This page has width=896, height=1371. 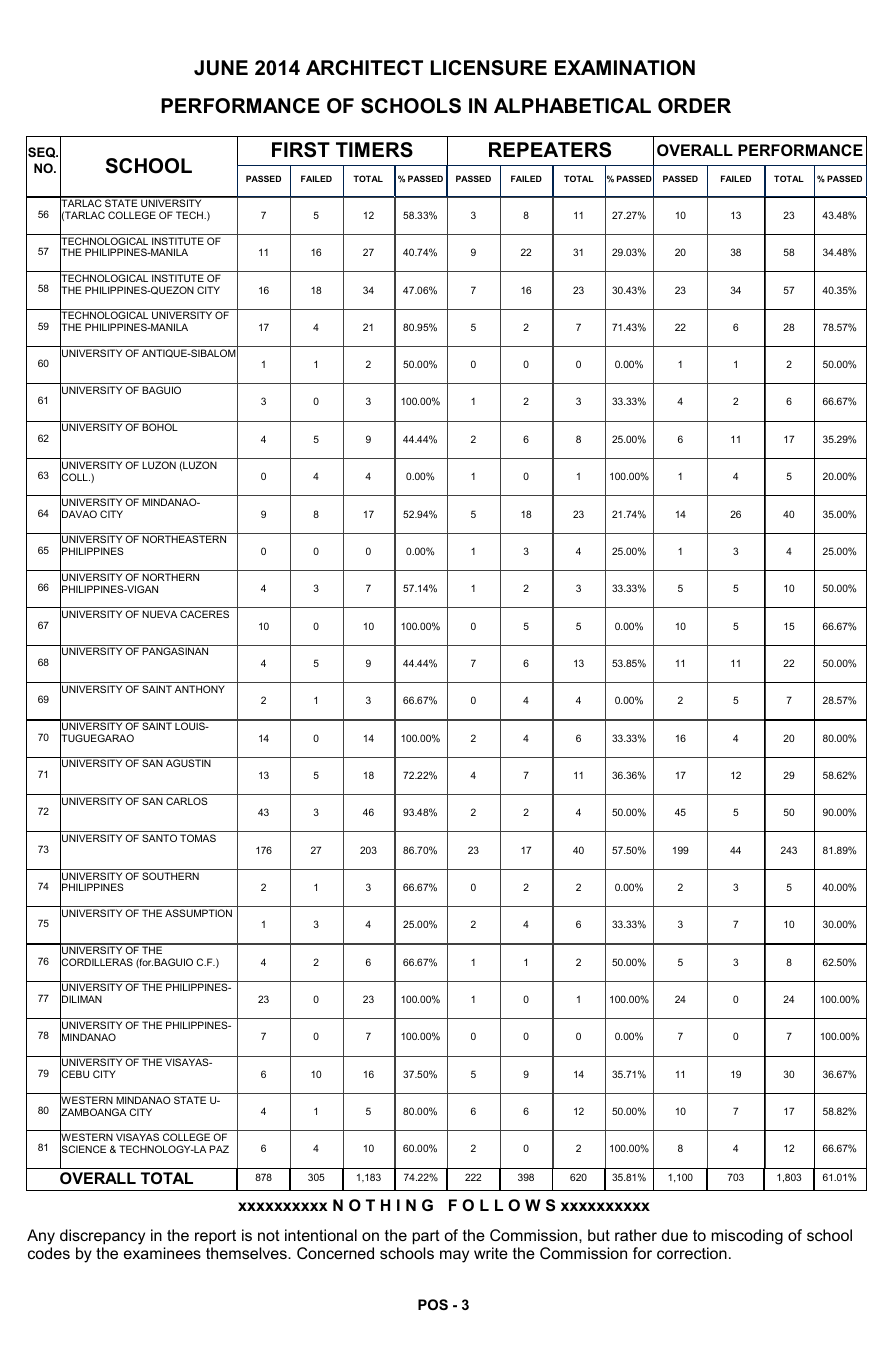 What do you see at coordinates (170, 876) in the page?
I see `SOUTHERN` at bounding box center [170, 876].
